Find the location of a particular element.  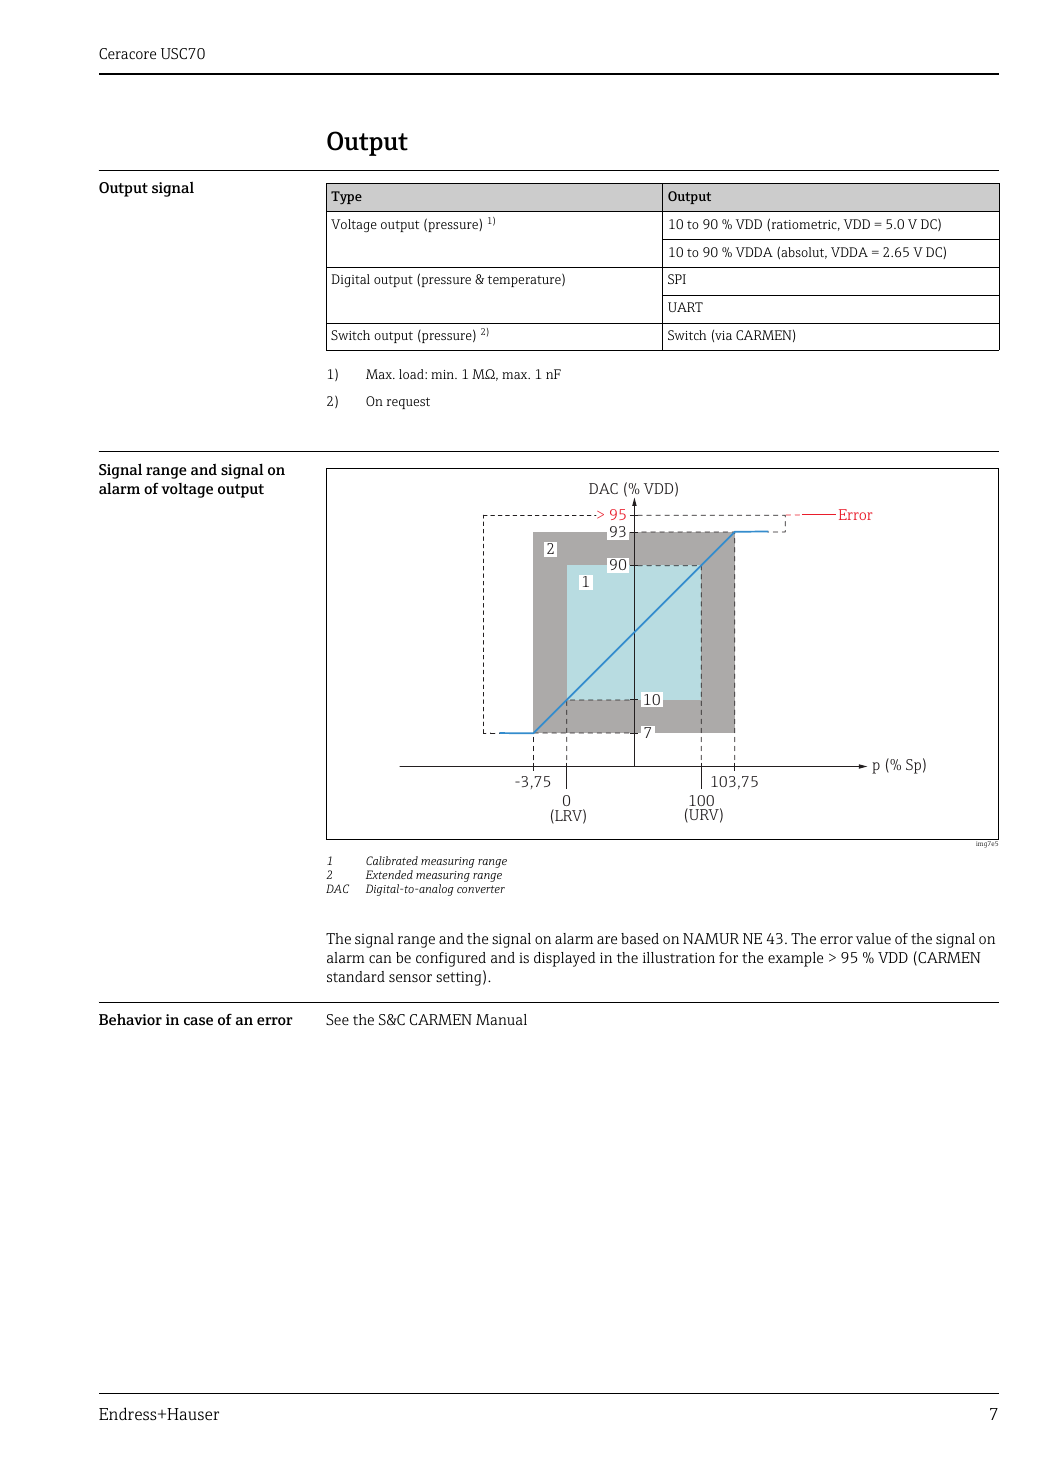

request is located at coordinates (408, 403).
